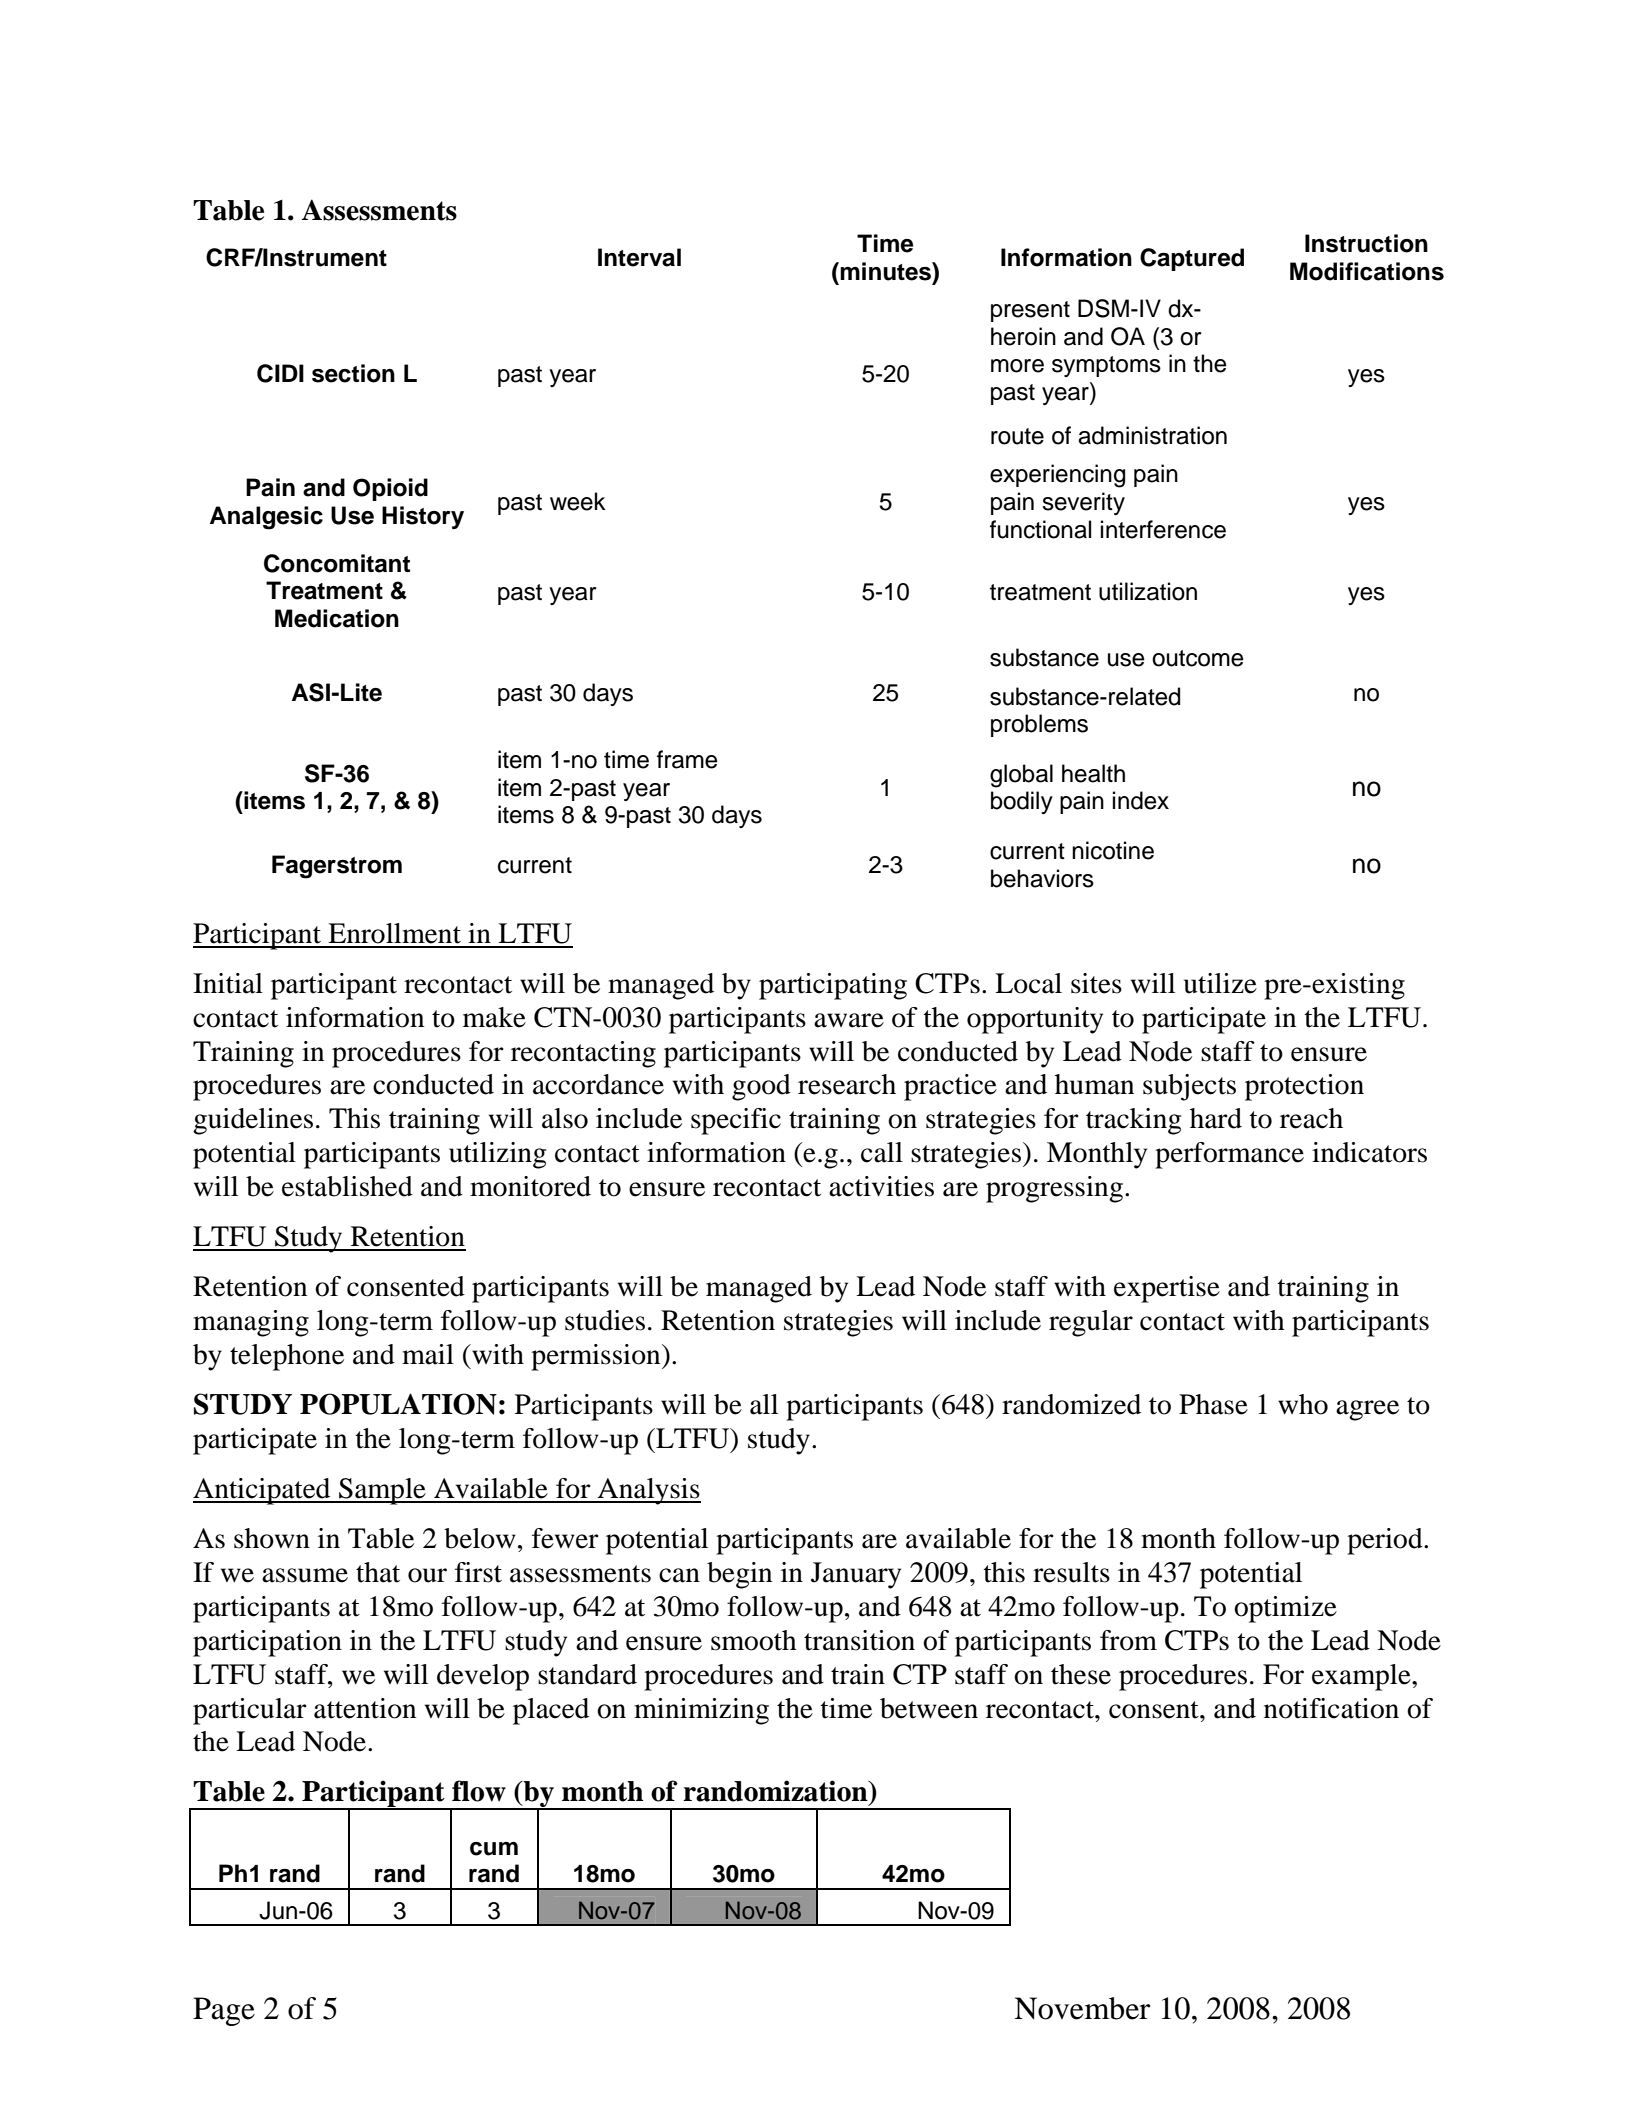  Describe the element at coordinates (428, 1354) in the image. I see `mail` at that location.
